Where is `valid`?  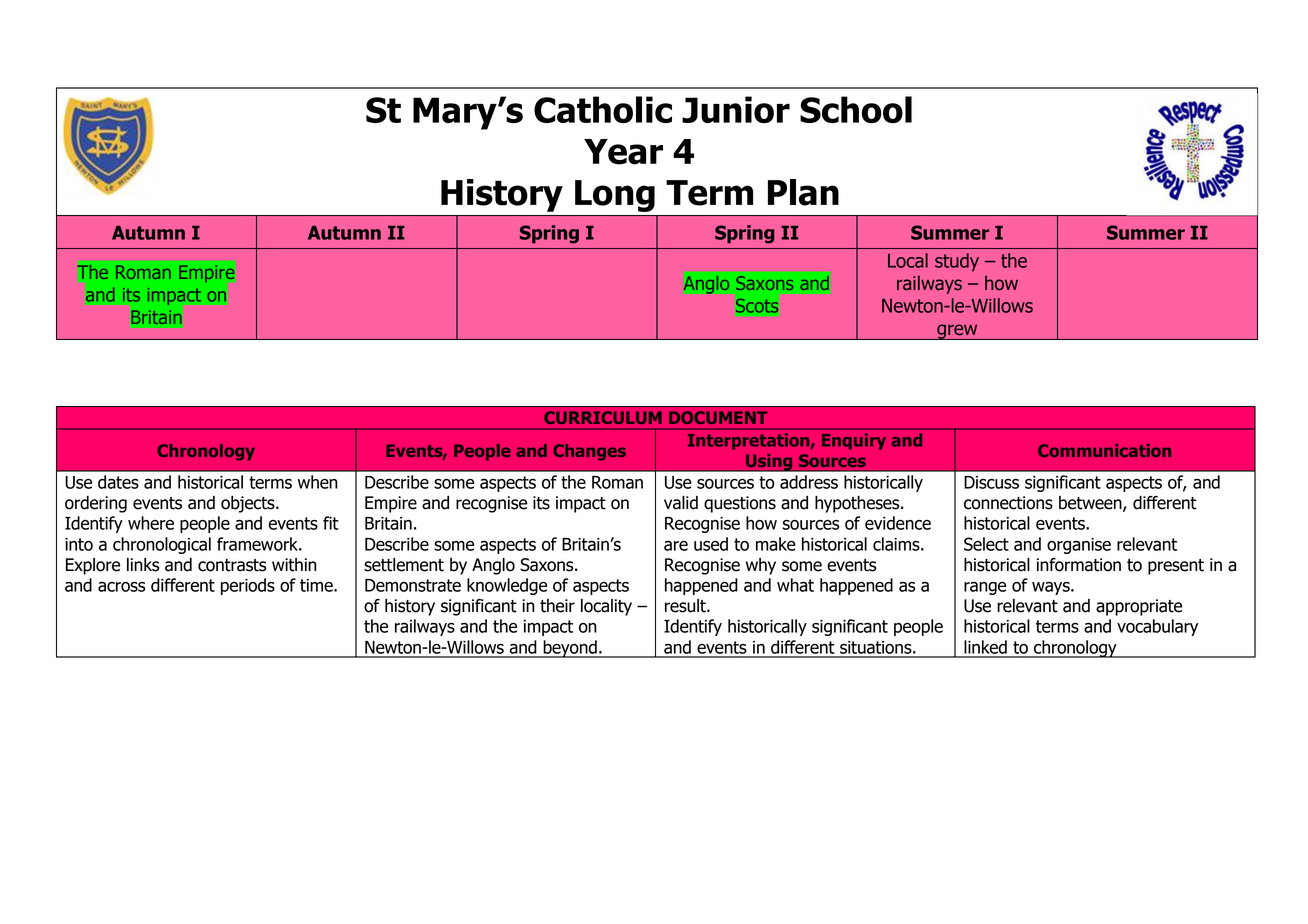
valid is located at coordinates (681, 503).
